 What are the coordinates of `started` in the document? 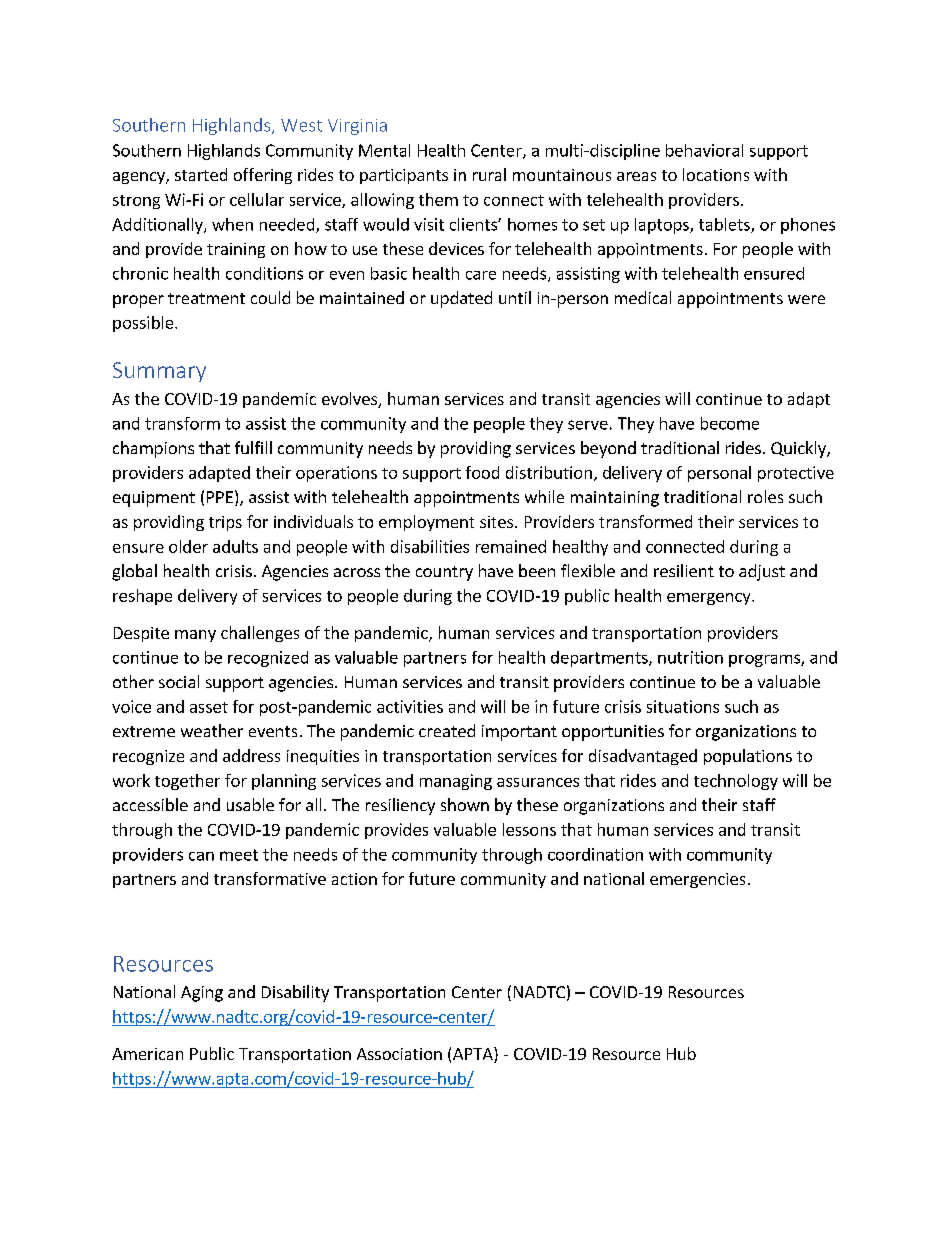 It's located at (201, 174).
